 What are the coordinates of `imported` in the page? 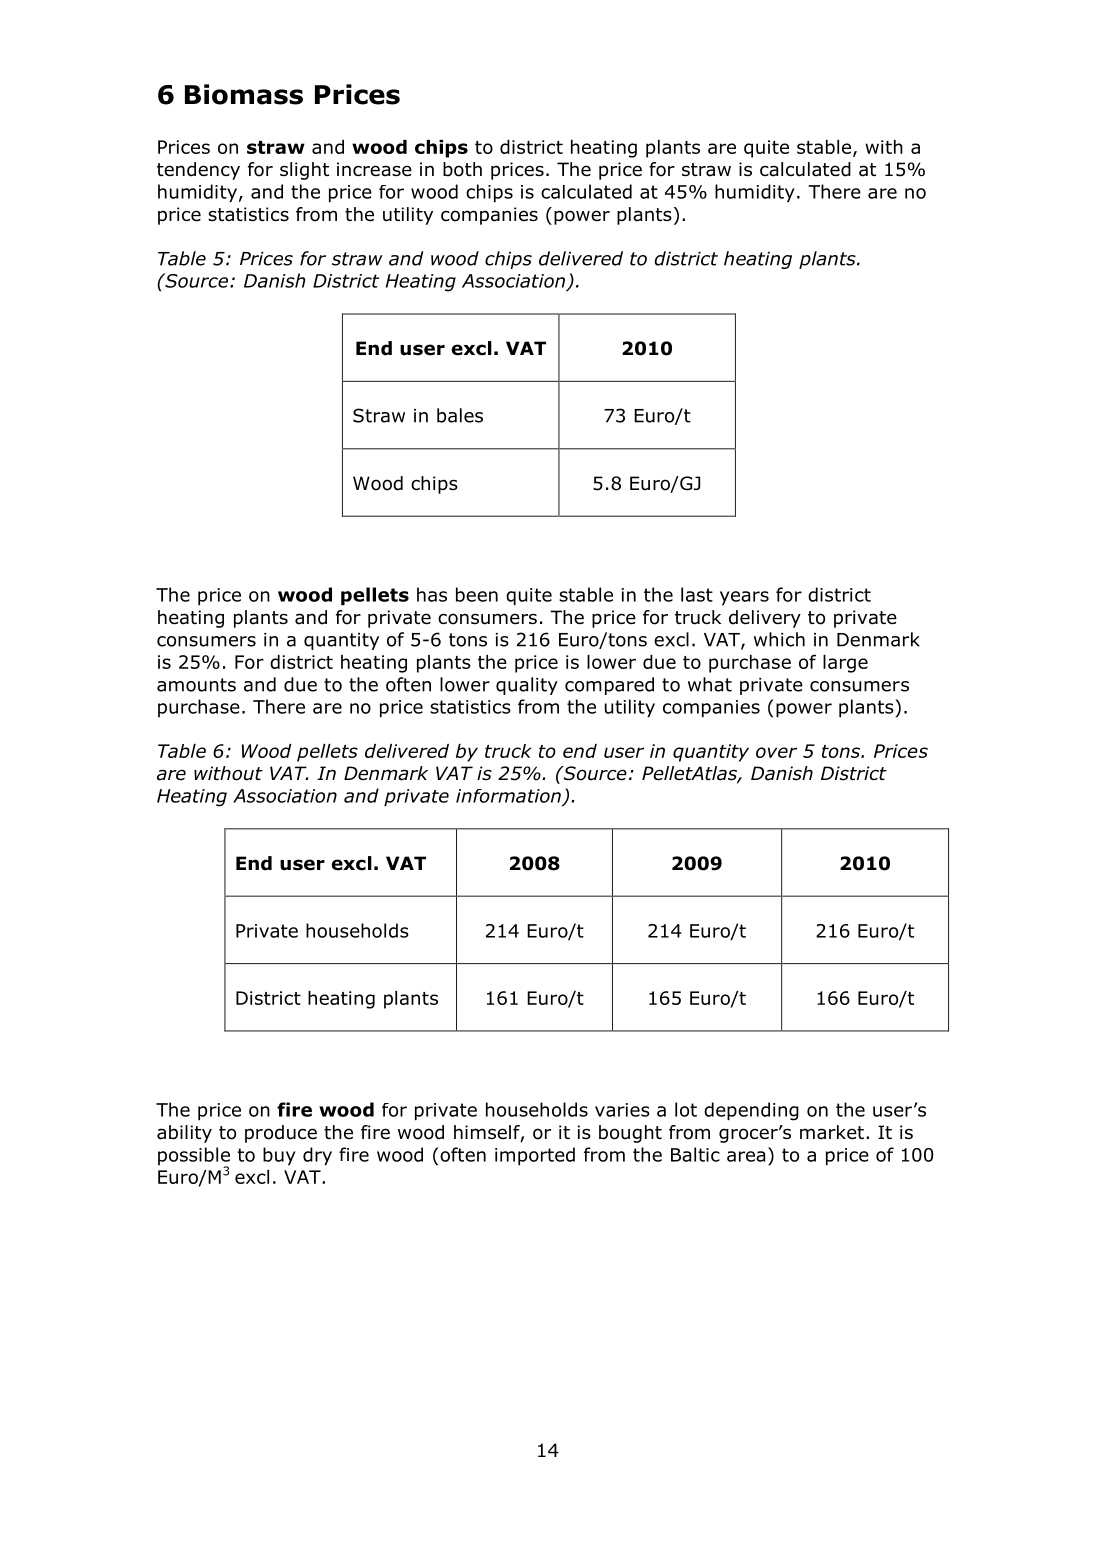 It's located at (535, 1156).
